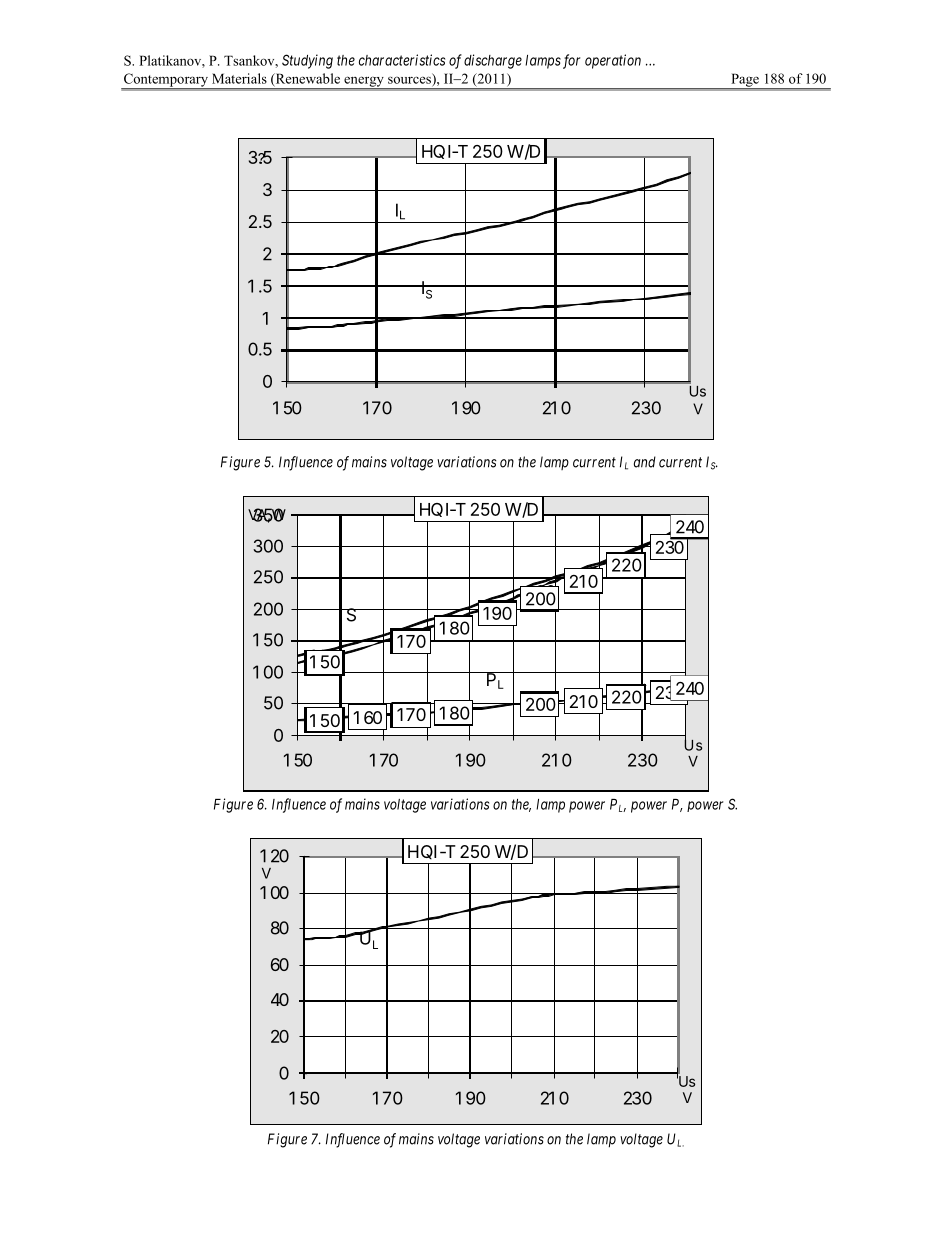 Image resolution: width=952 pixels, height=1233 pixels. I want to click on and, so click(645, 462).
